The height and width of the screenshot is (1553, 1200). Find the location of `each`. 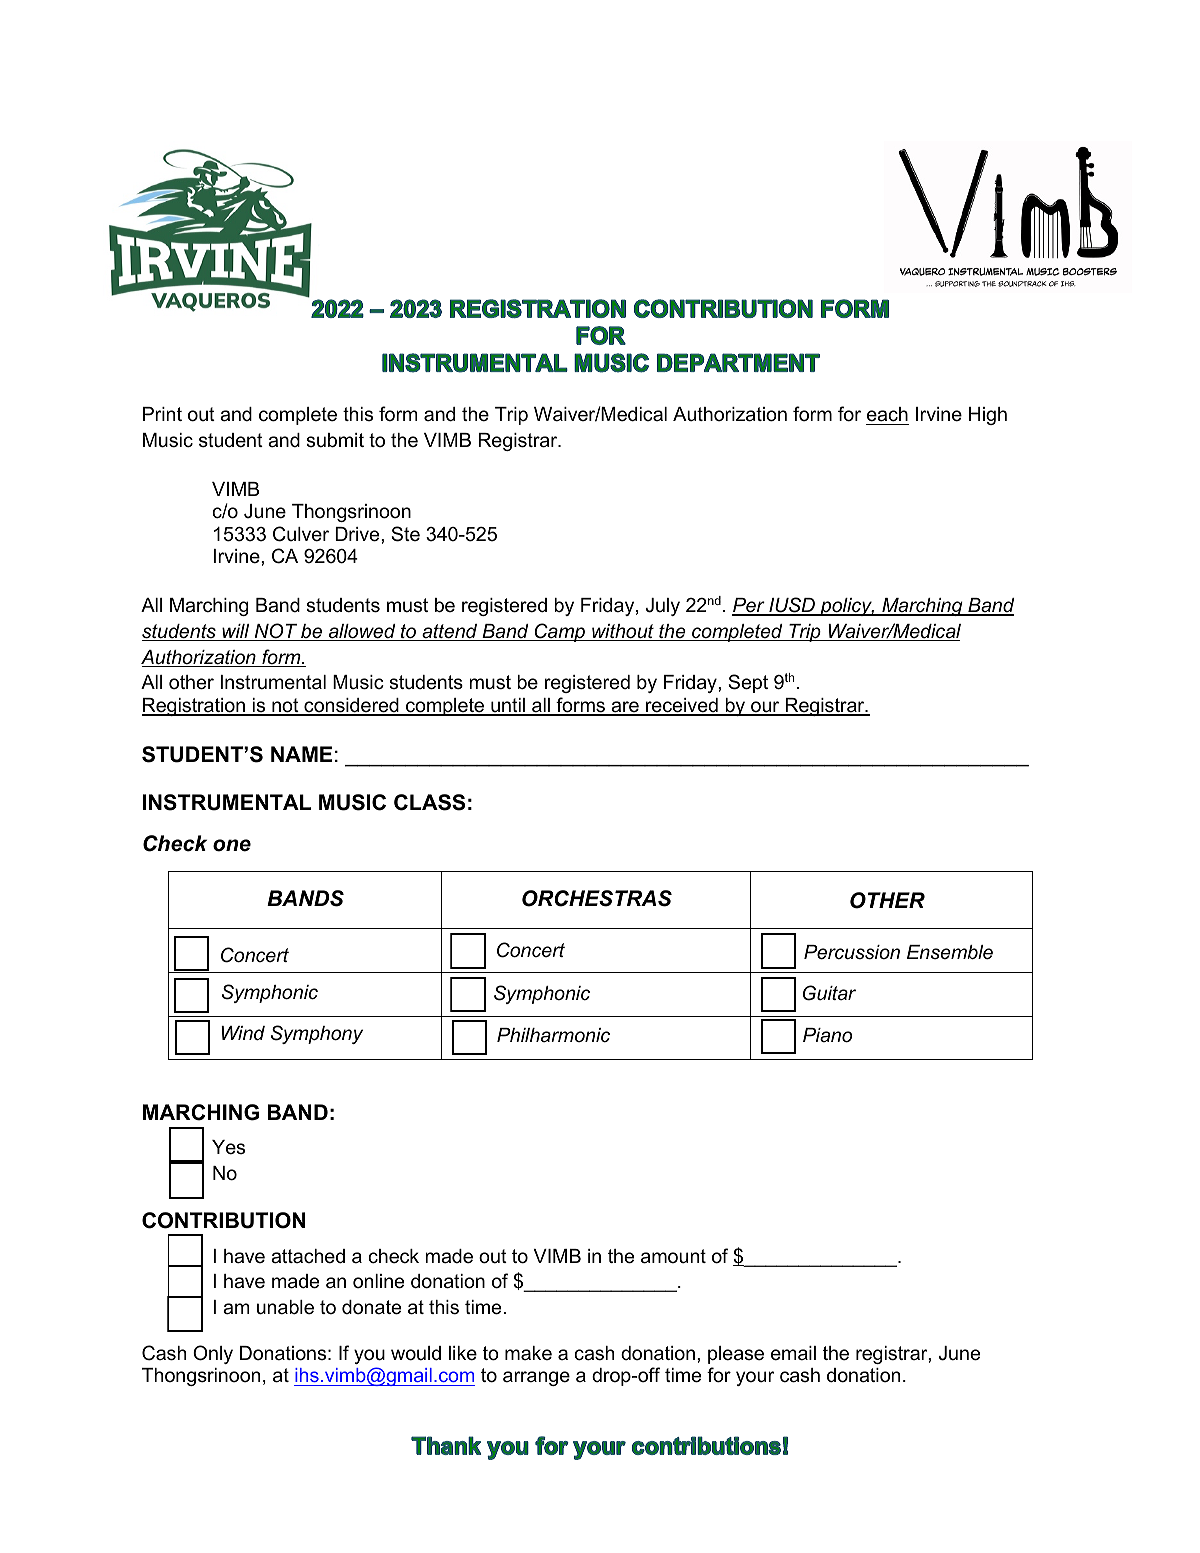

each is located at coordinates (887, 414).
